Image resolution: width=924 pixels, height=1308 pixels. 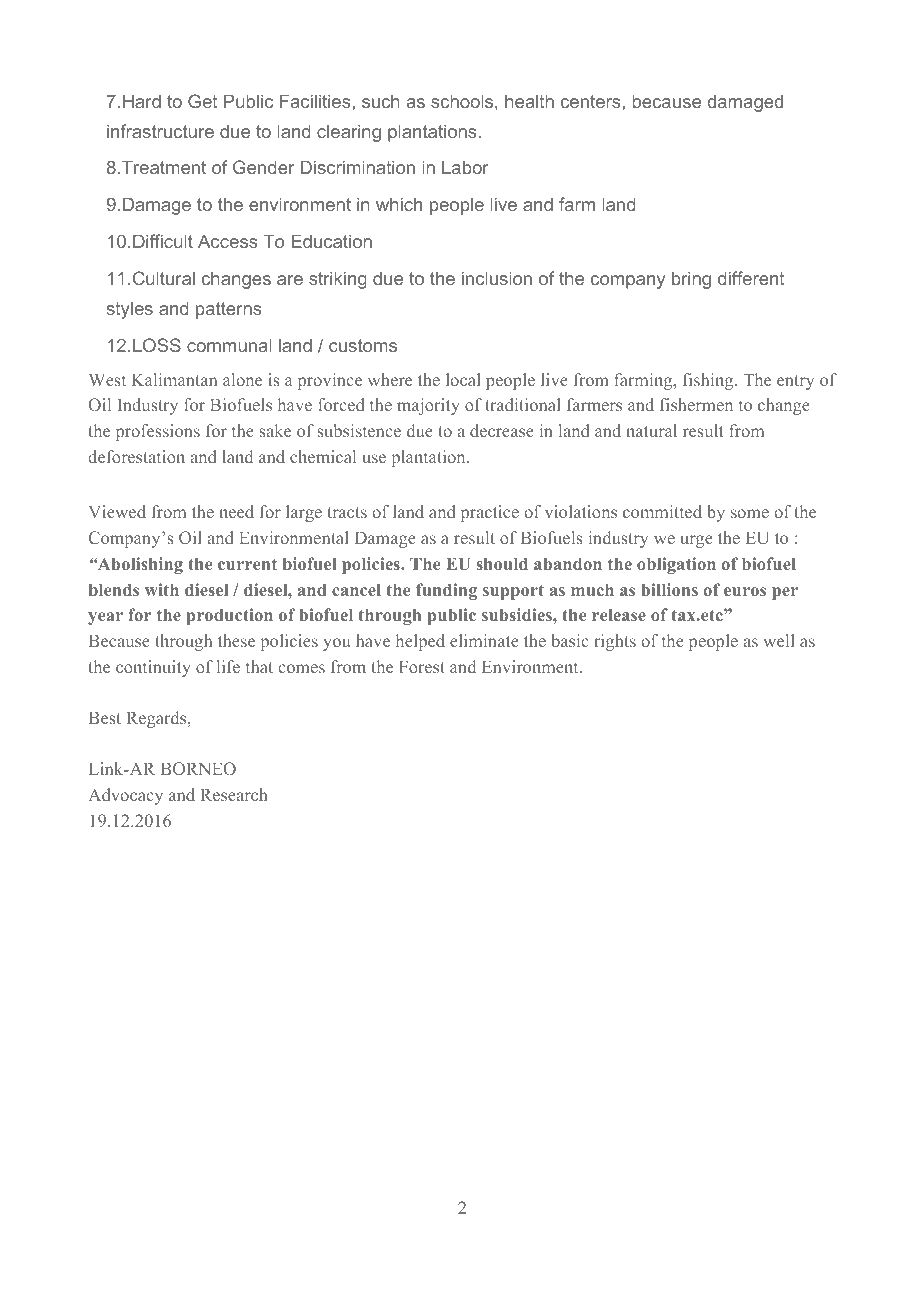 What do you see at coordinates (198, 768) in the image?
I see `BORNEO` at bounding box center [198, 768].
